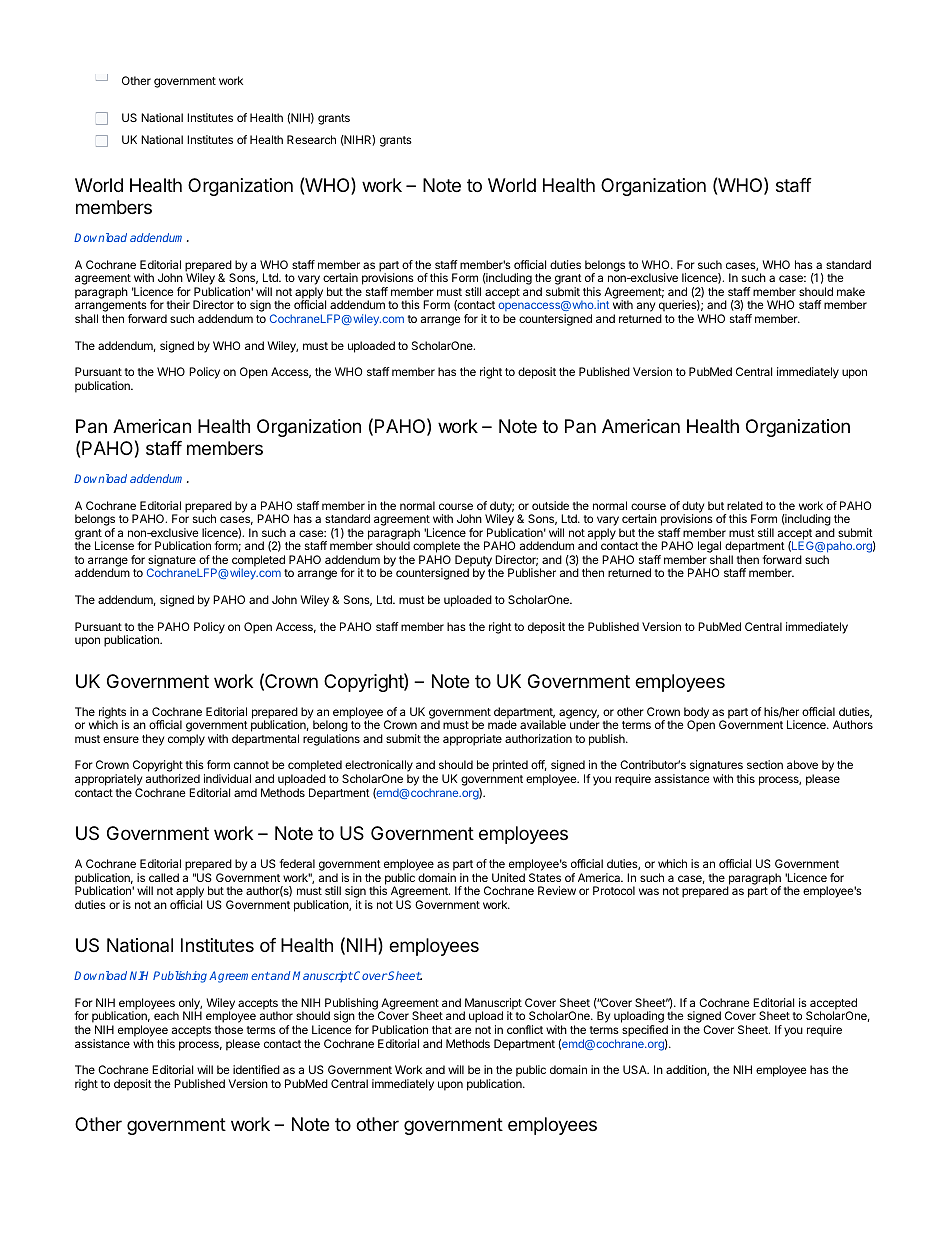  I want to click on those, so click(229, 1029).
